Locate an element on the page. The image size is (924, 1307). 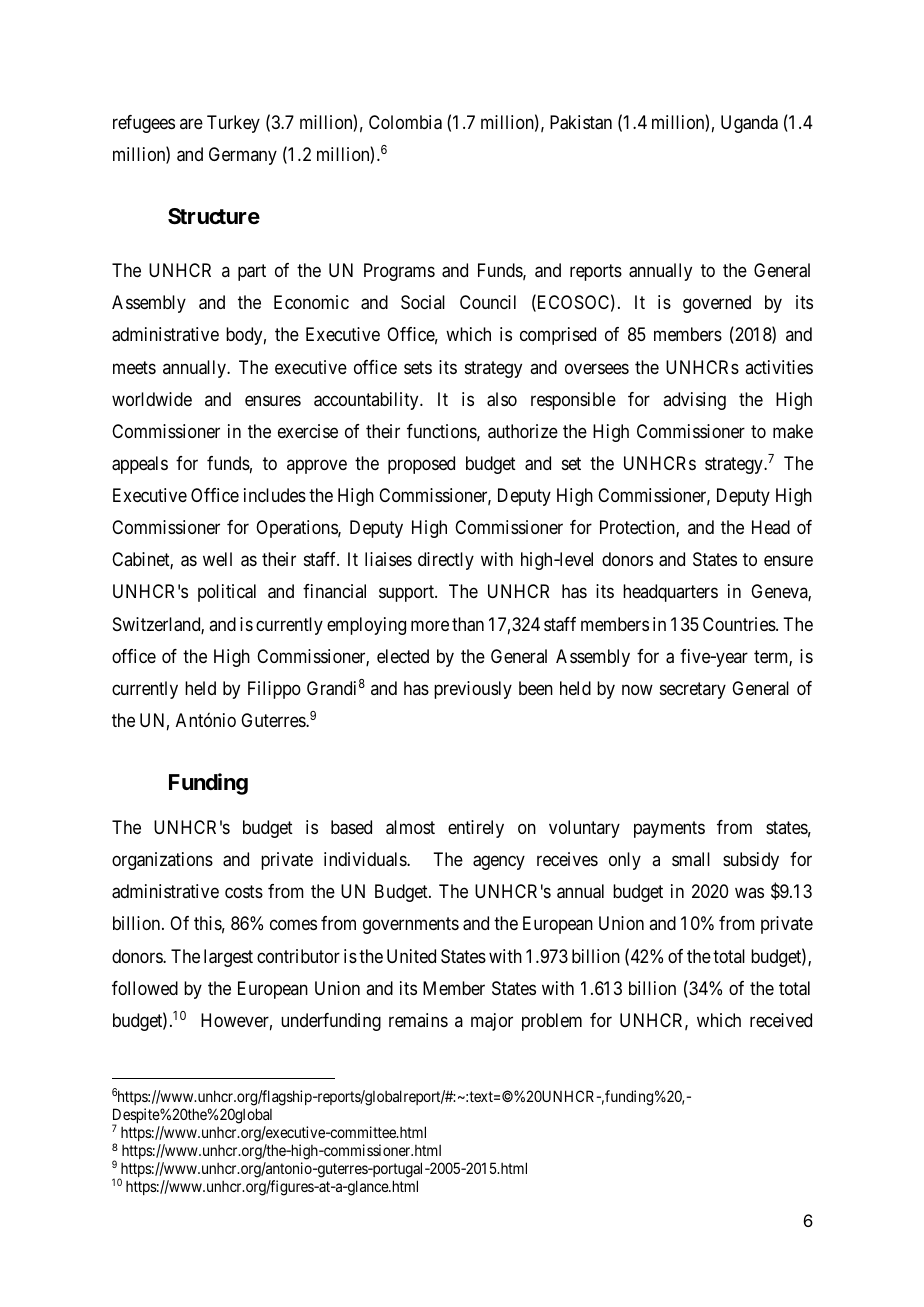
organizations is located at coordinates (162, 861).
